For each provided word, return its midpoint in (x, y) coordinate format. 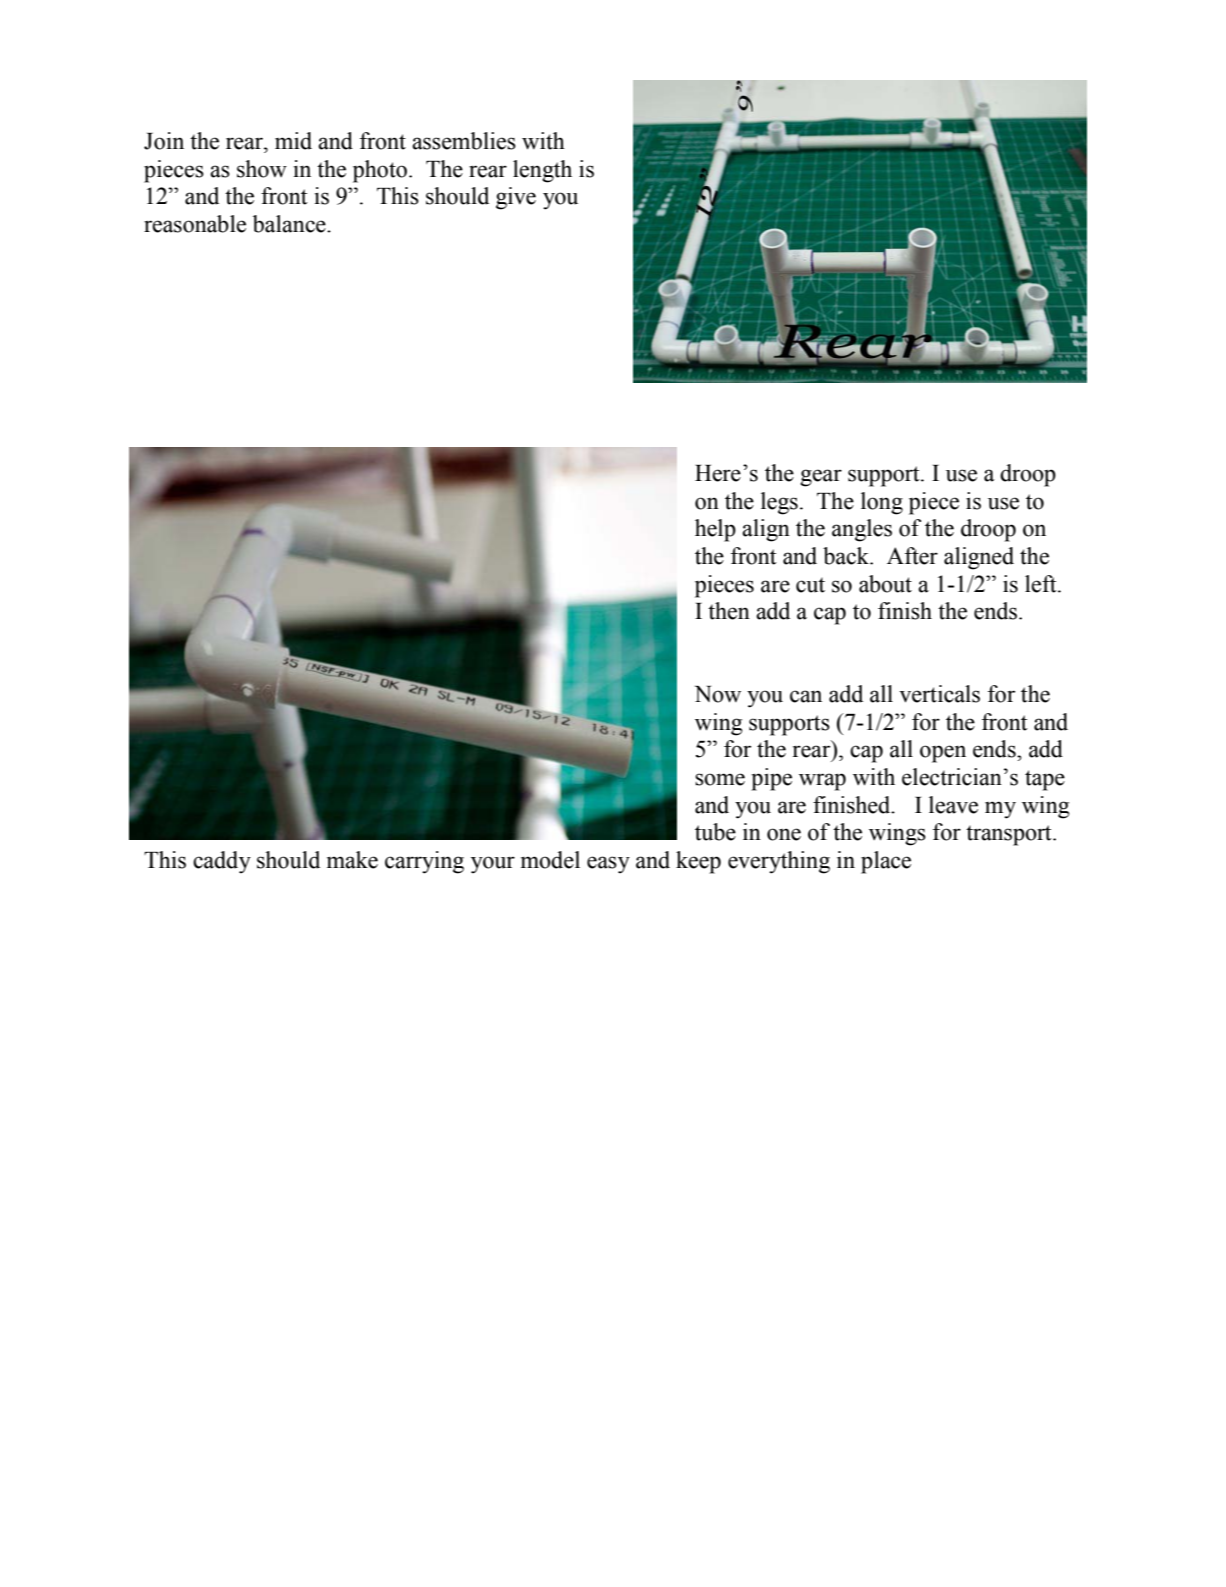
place (886, 862)
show (262, 169)
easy (608, 865)
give (516, 198)
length (542, 171)
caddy (222, 862)
